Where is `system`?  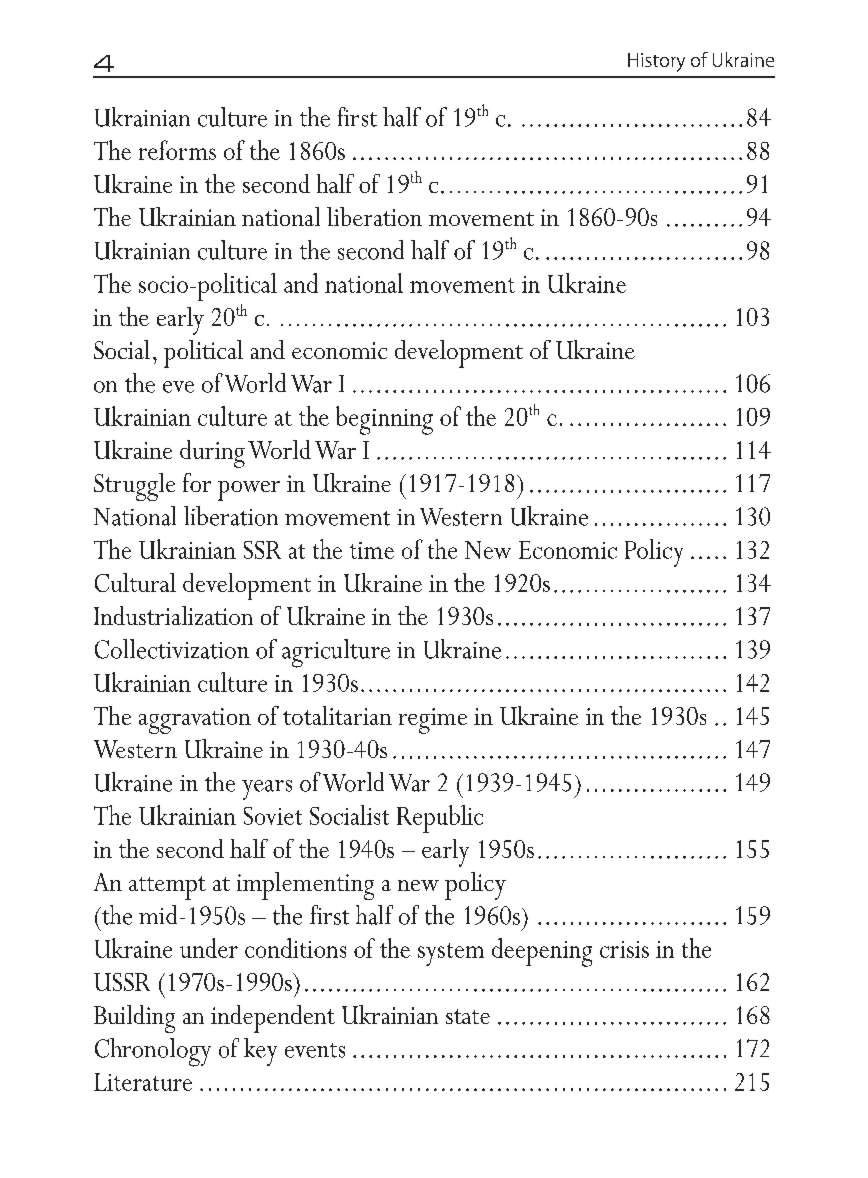 system is located at coordinates (451, 954).
